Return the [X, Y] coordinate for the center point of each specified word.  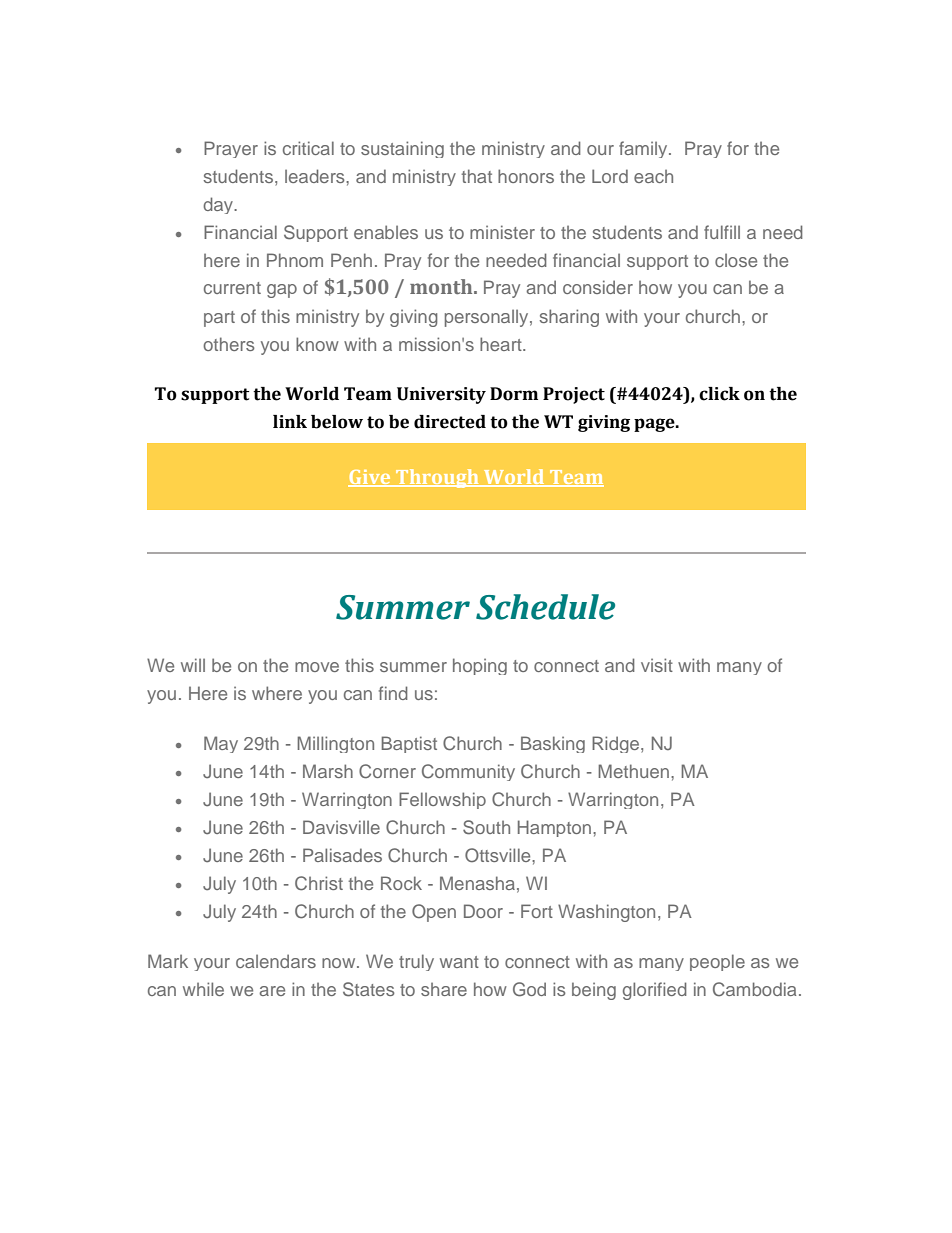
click [719, 394]
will [193, 665]
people [717, 962]
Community [468, 772]
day [219, 205]
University [441, 395]
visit [657, 665]
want [459, 962]
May [221, 744]
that [476, 176]
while [203, 989]
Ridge [617, 744]
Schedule [545, 607]
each [653, 176]
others [229, 344]
